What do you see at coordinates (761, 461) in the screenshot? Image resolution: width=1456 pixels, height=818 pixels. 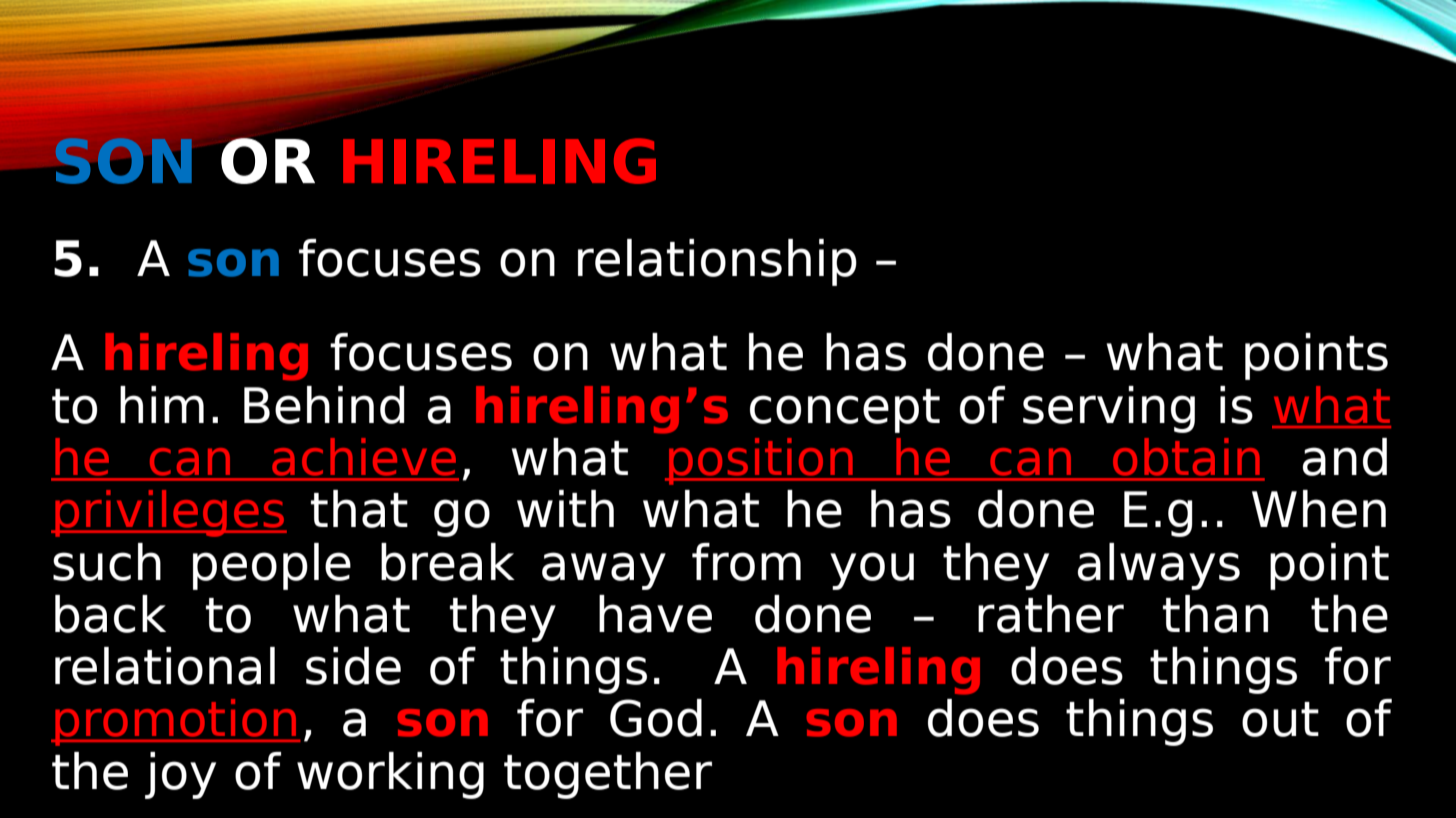 I see `position` at bounding box center [761, 461].
